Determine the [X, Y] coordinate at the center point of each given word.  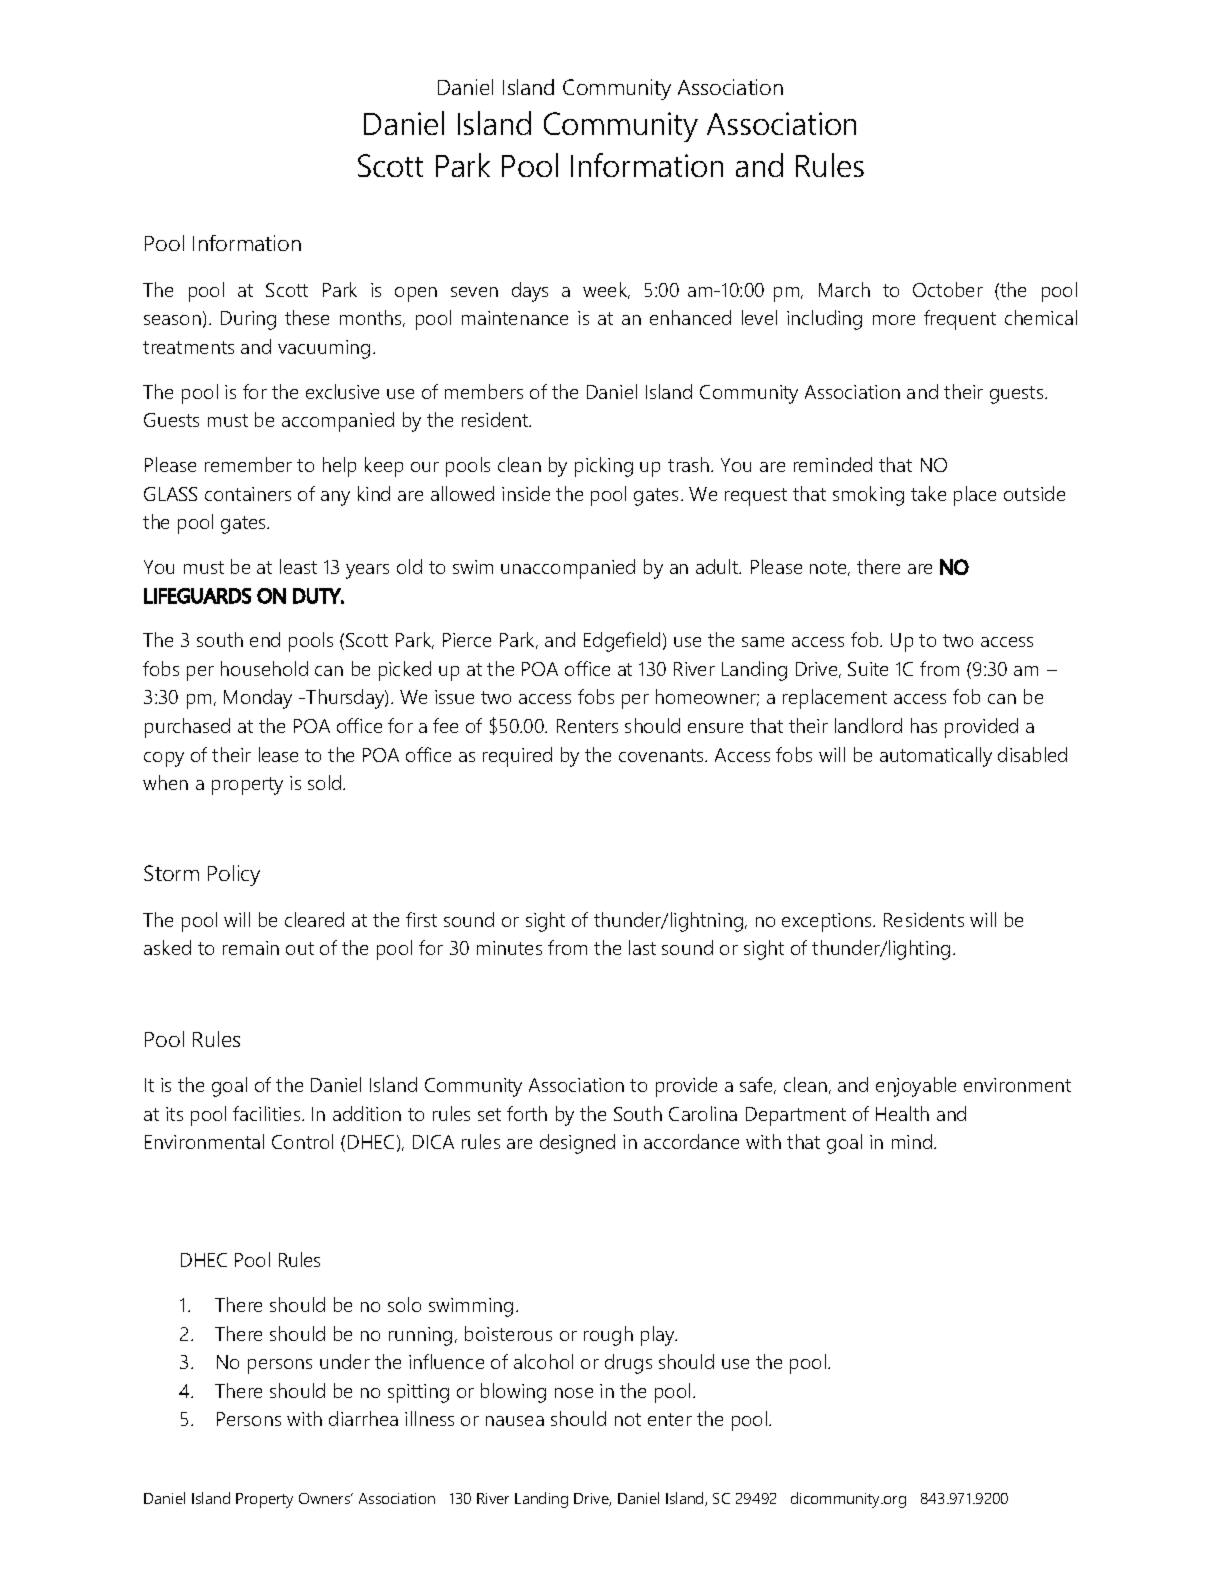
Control [302, 1141]
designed [577, 1144]
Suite [868, 669]
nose [574, 1393]
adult [718, 566]
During [248, 320]
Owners [325, 1498]
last [642, 947]
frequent [960, 320]
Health [902, 1113]
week [606, 290]
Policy [234, 875]
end [265, 639]
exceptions [828, 922]
